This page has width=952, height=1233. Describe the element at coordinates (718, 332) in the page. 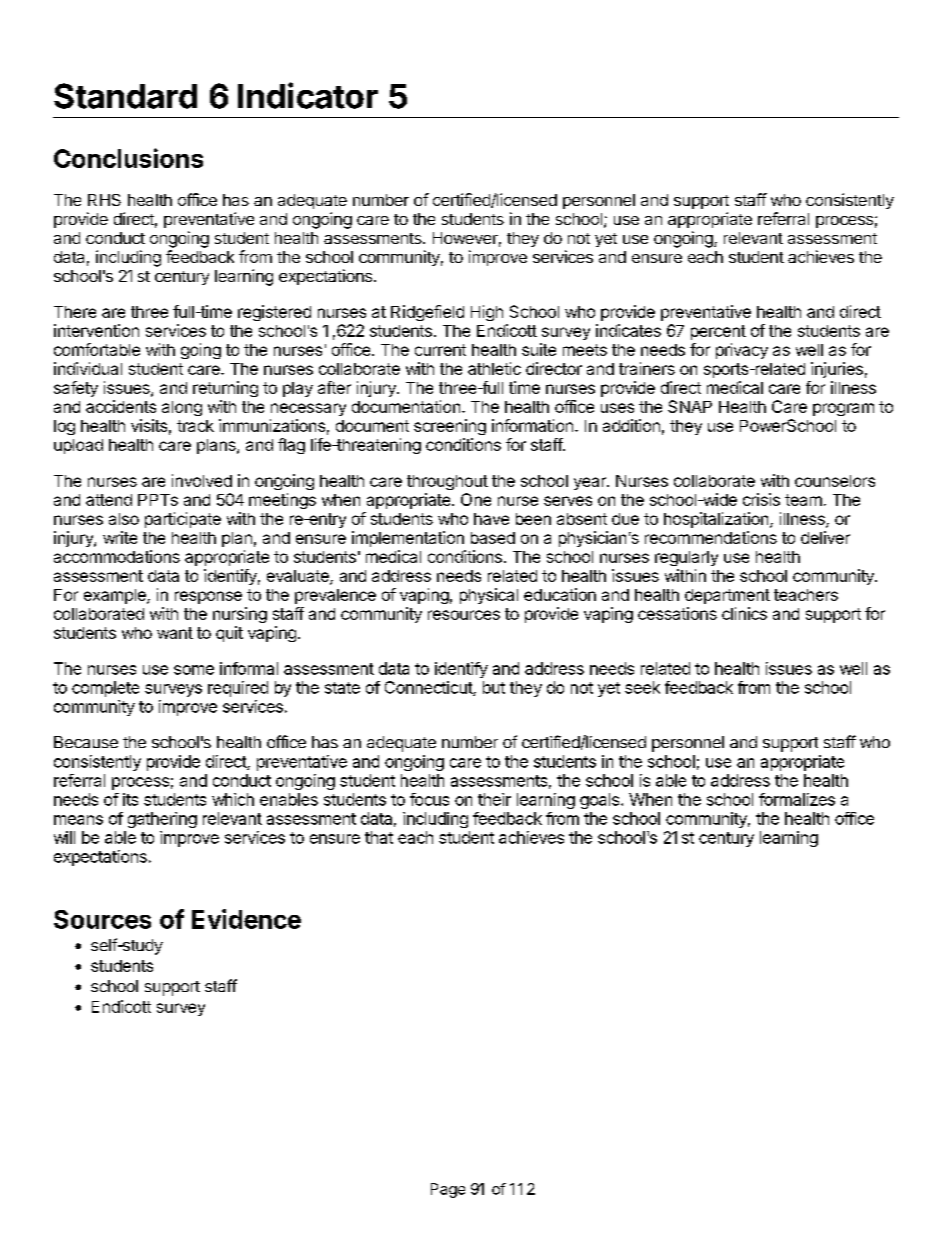

I see `percent` at that location.
